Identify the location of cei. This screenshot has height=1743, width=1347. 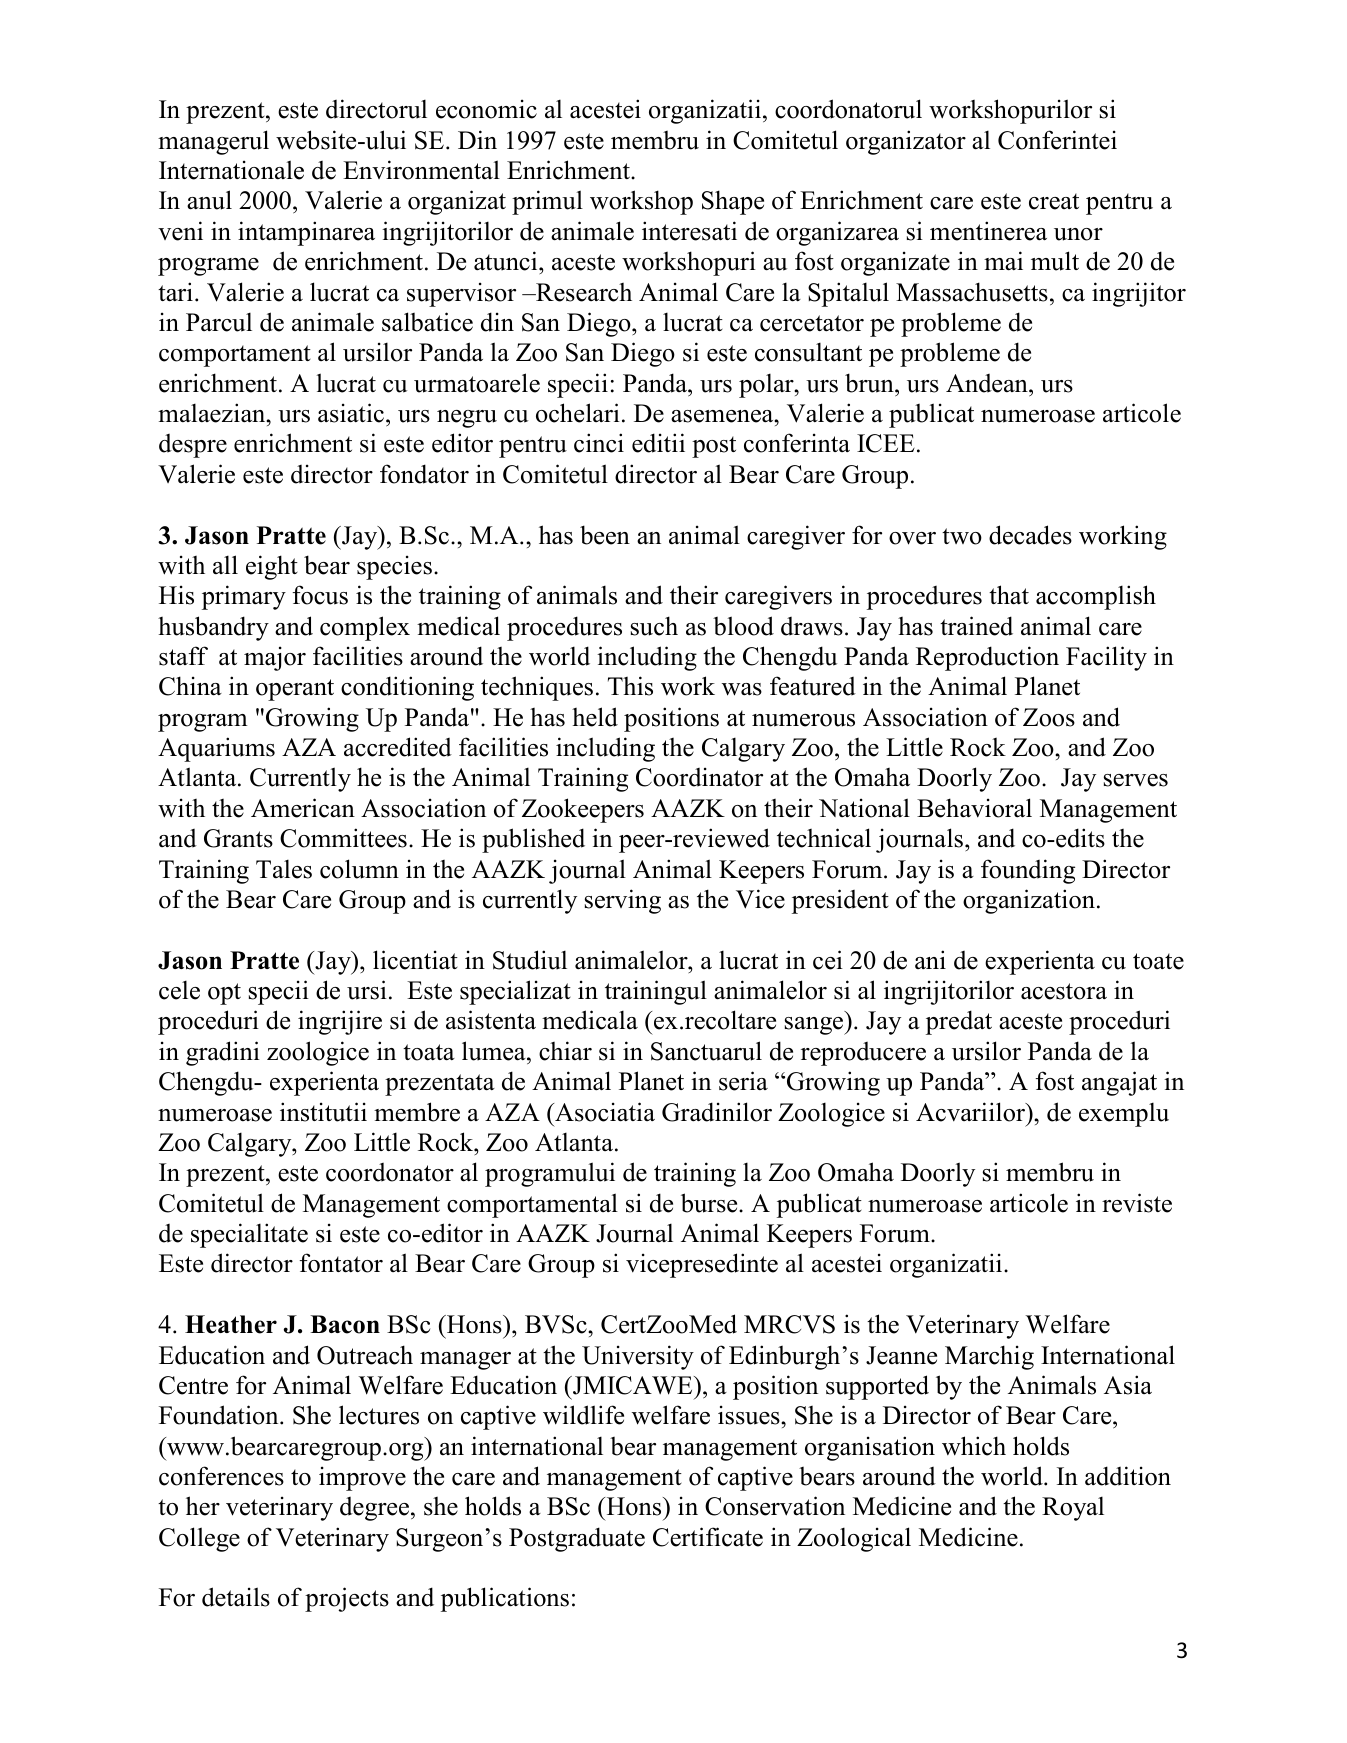
(828, 960).
